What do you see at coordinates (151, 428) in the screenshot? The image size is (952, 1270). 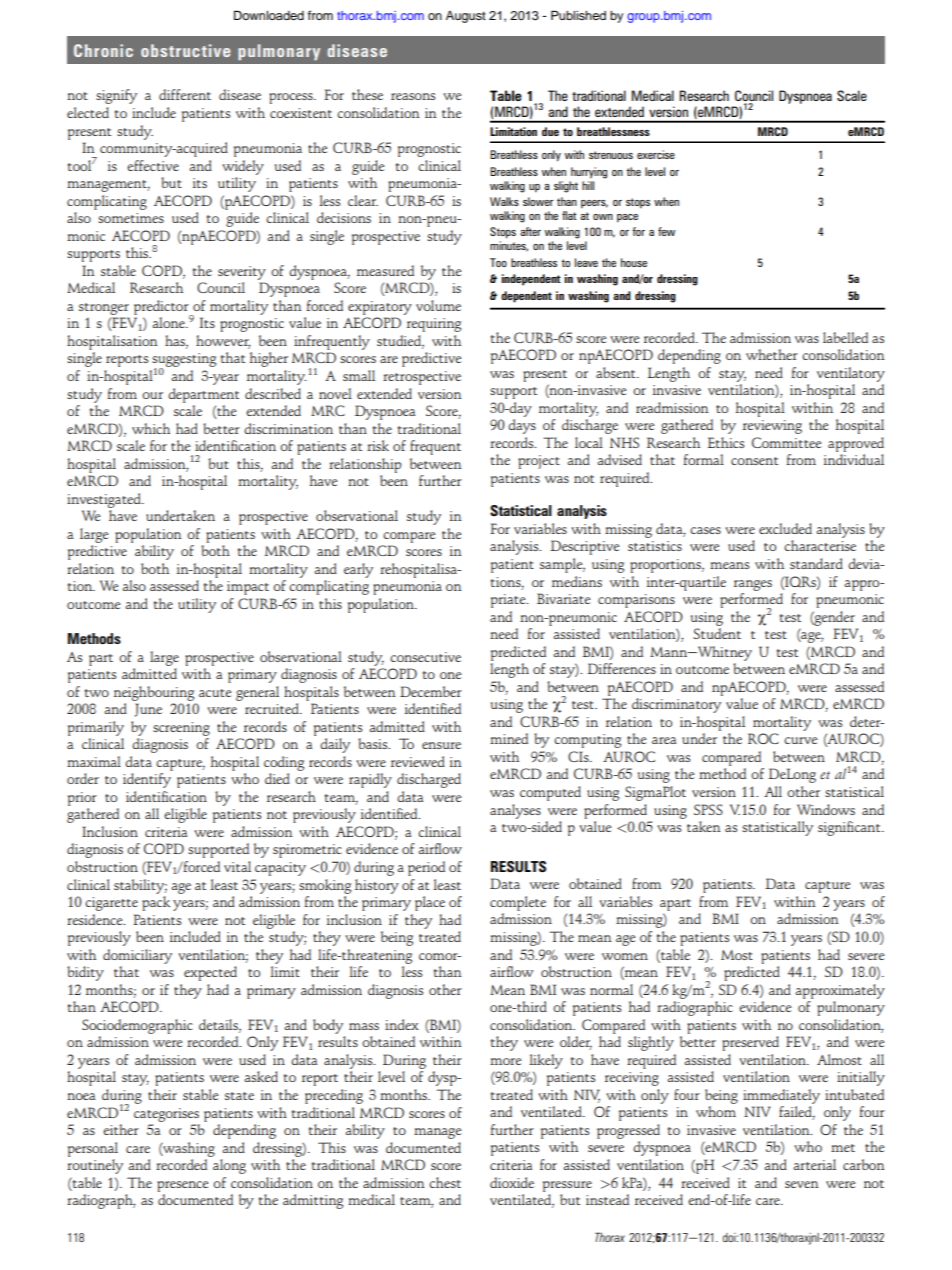 I see `which` at bounding box center [151, 428].
